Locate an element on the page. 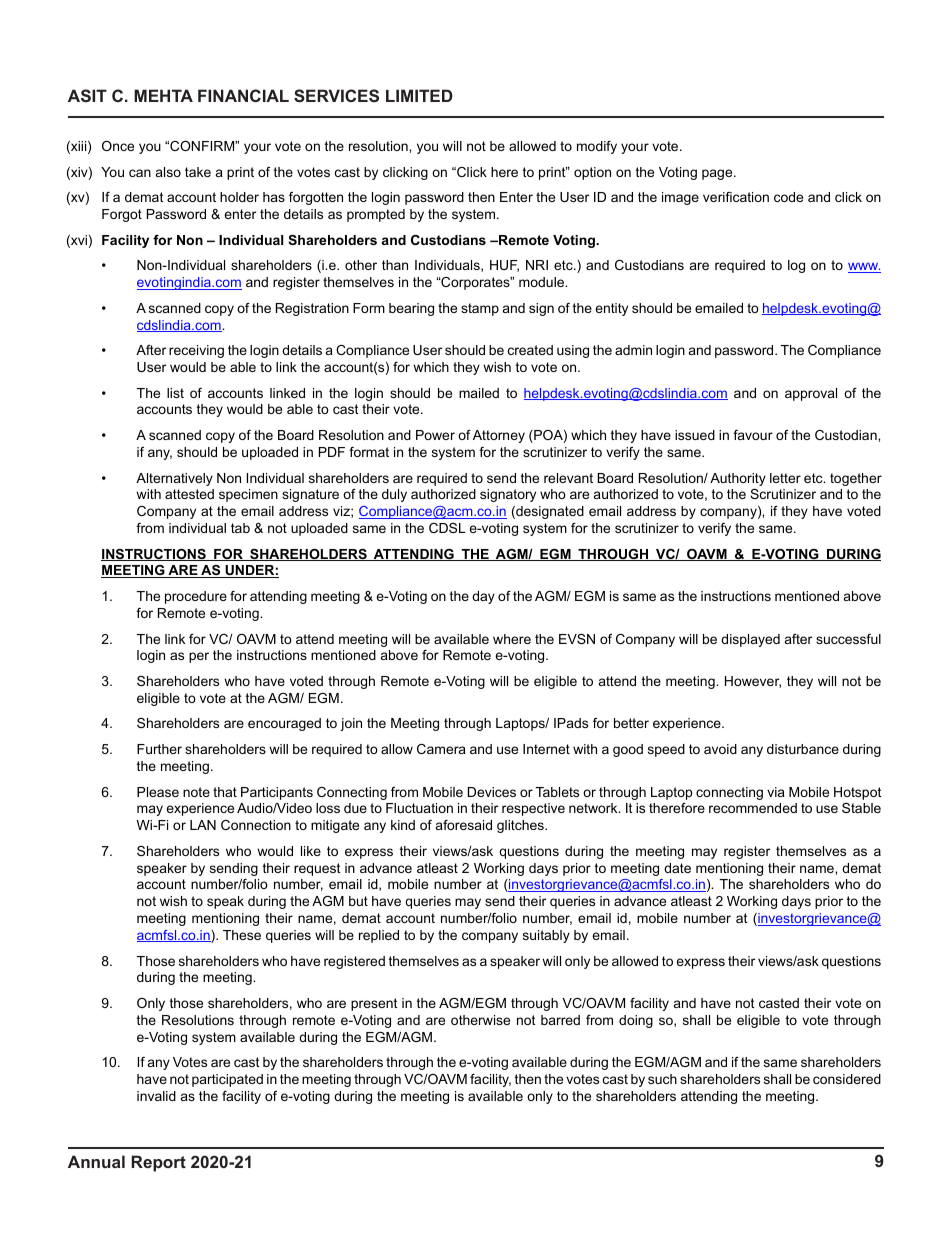  via is located at coordinates (776, 792).
